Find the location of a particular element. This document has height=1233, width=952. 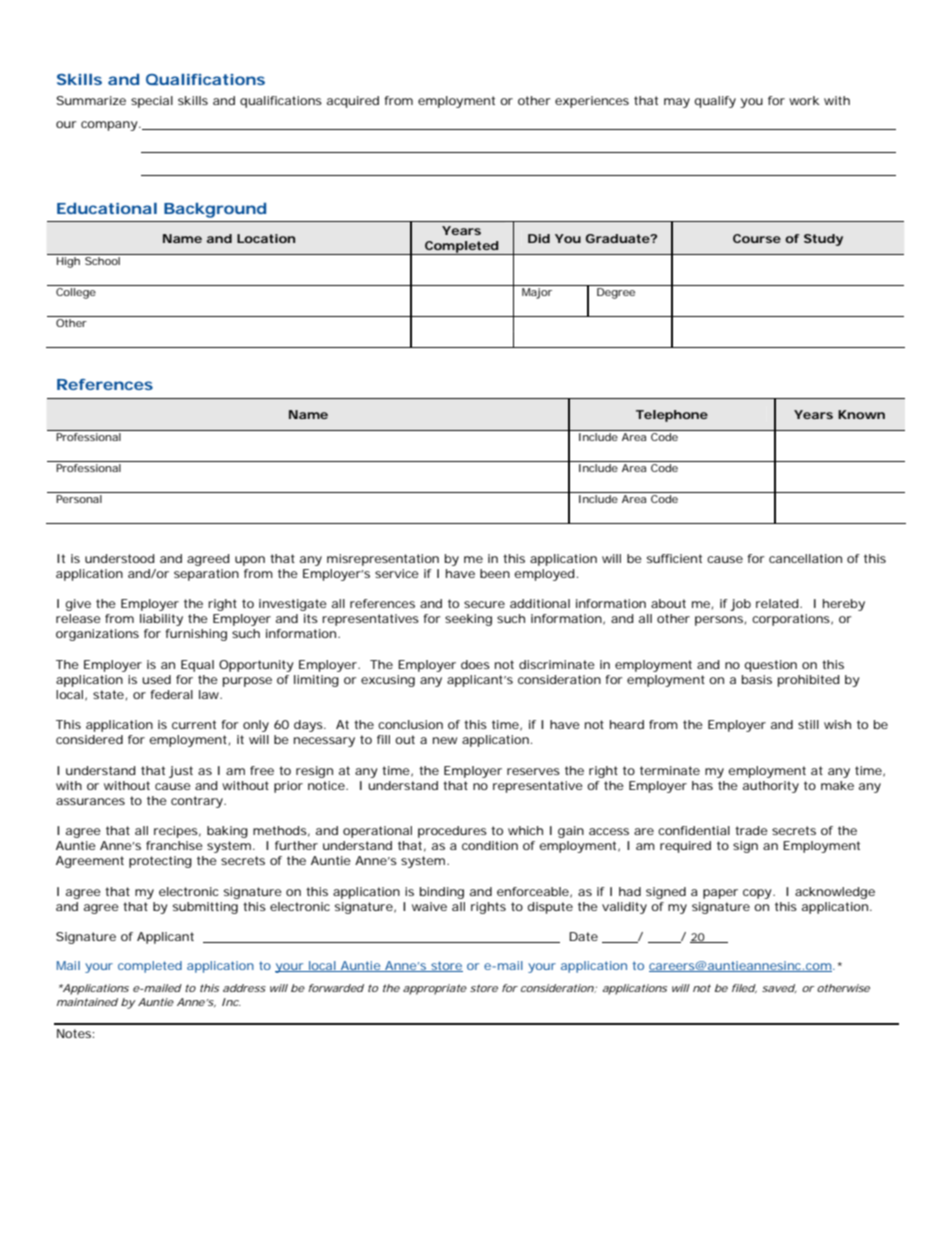

appropriate is located at coordinates (435, 989).
